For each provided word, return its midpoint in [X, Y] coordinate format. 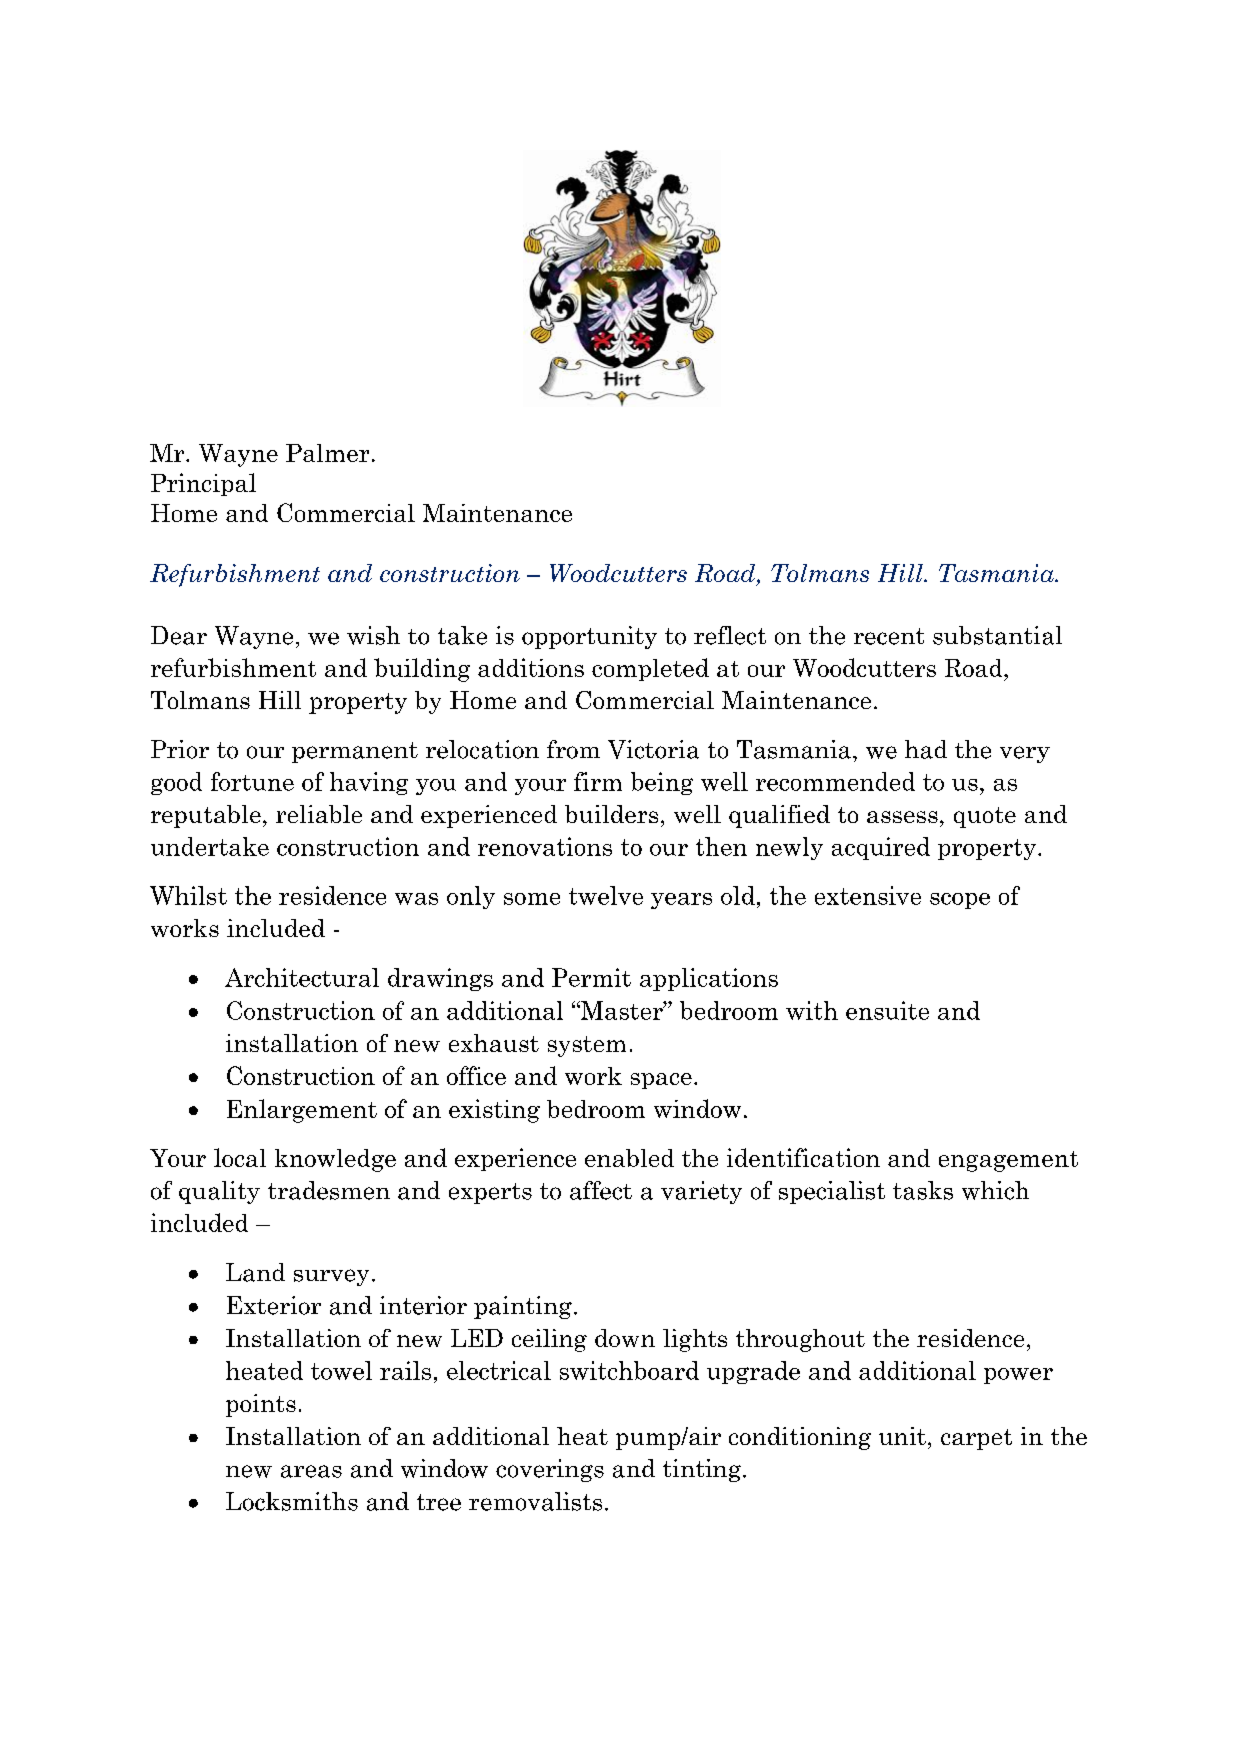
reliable [319, 814]
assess [902, 817]
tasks [923, 1190]
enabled [629, 1158]
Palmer [327, 453]
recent [889, 636]
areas [311, 1471]
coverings [550, 1470]
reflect [730, 635]
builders [611, 814]
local [240, 1157]
